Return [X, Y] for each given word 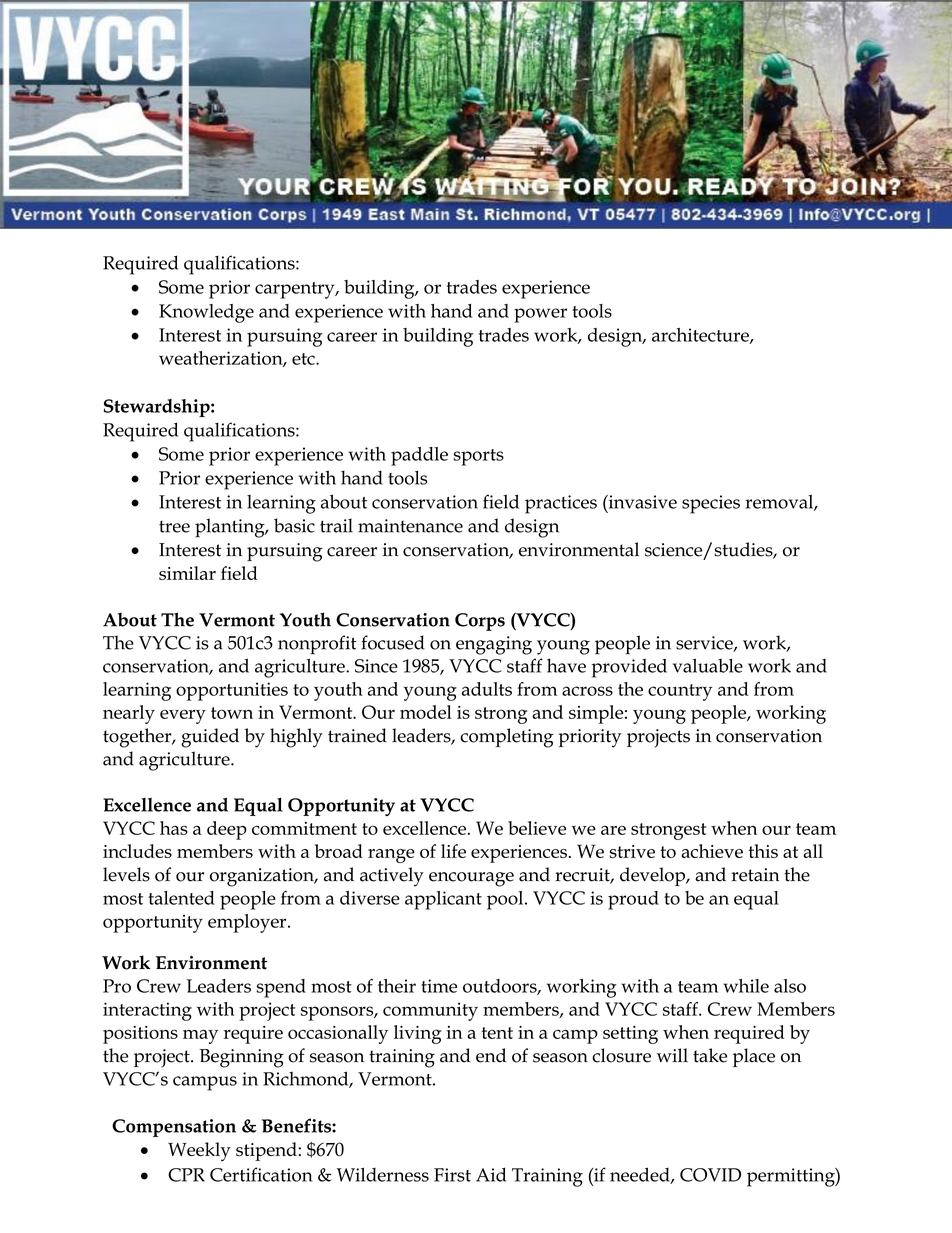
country [680, 692]
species [711, 504]
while [746, 986]
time [439, 986]
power [540, 315]
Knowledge [206, 313]
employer [248, 923]
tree [174, 527]
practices [561, 504]
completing [507, 738]
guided [210, 738]
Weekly [199, 1151]
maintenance [410, 526]
